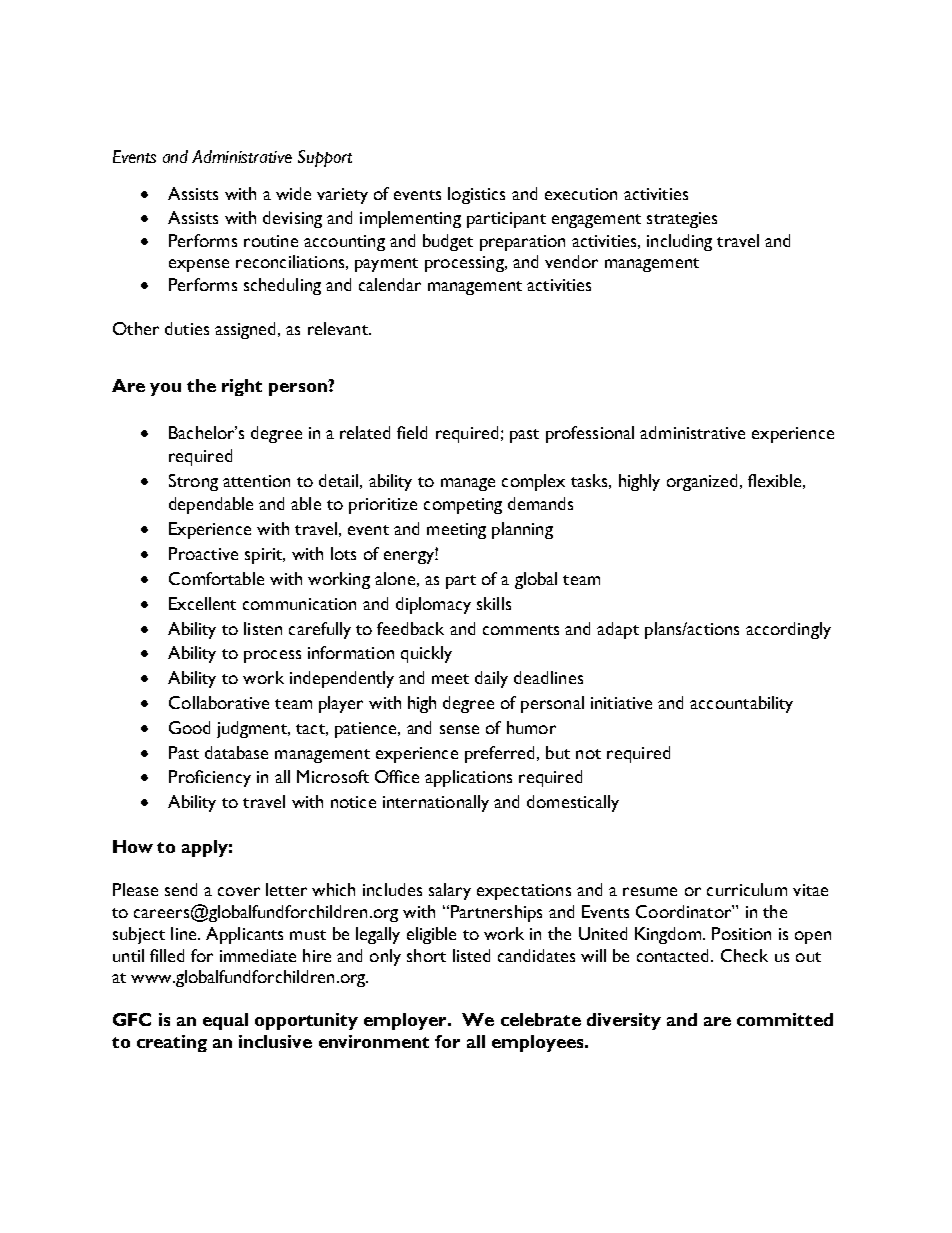 The image size is (952, 1233). What do you see at coordinates (476, 195) in the screenshot?
I see `logistics` at bounding box center [476, 195].
